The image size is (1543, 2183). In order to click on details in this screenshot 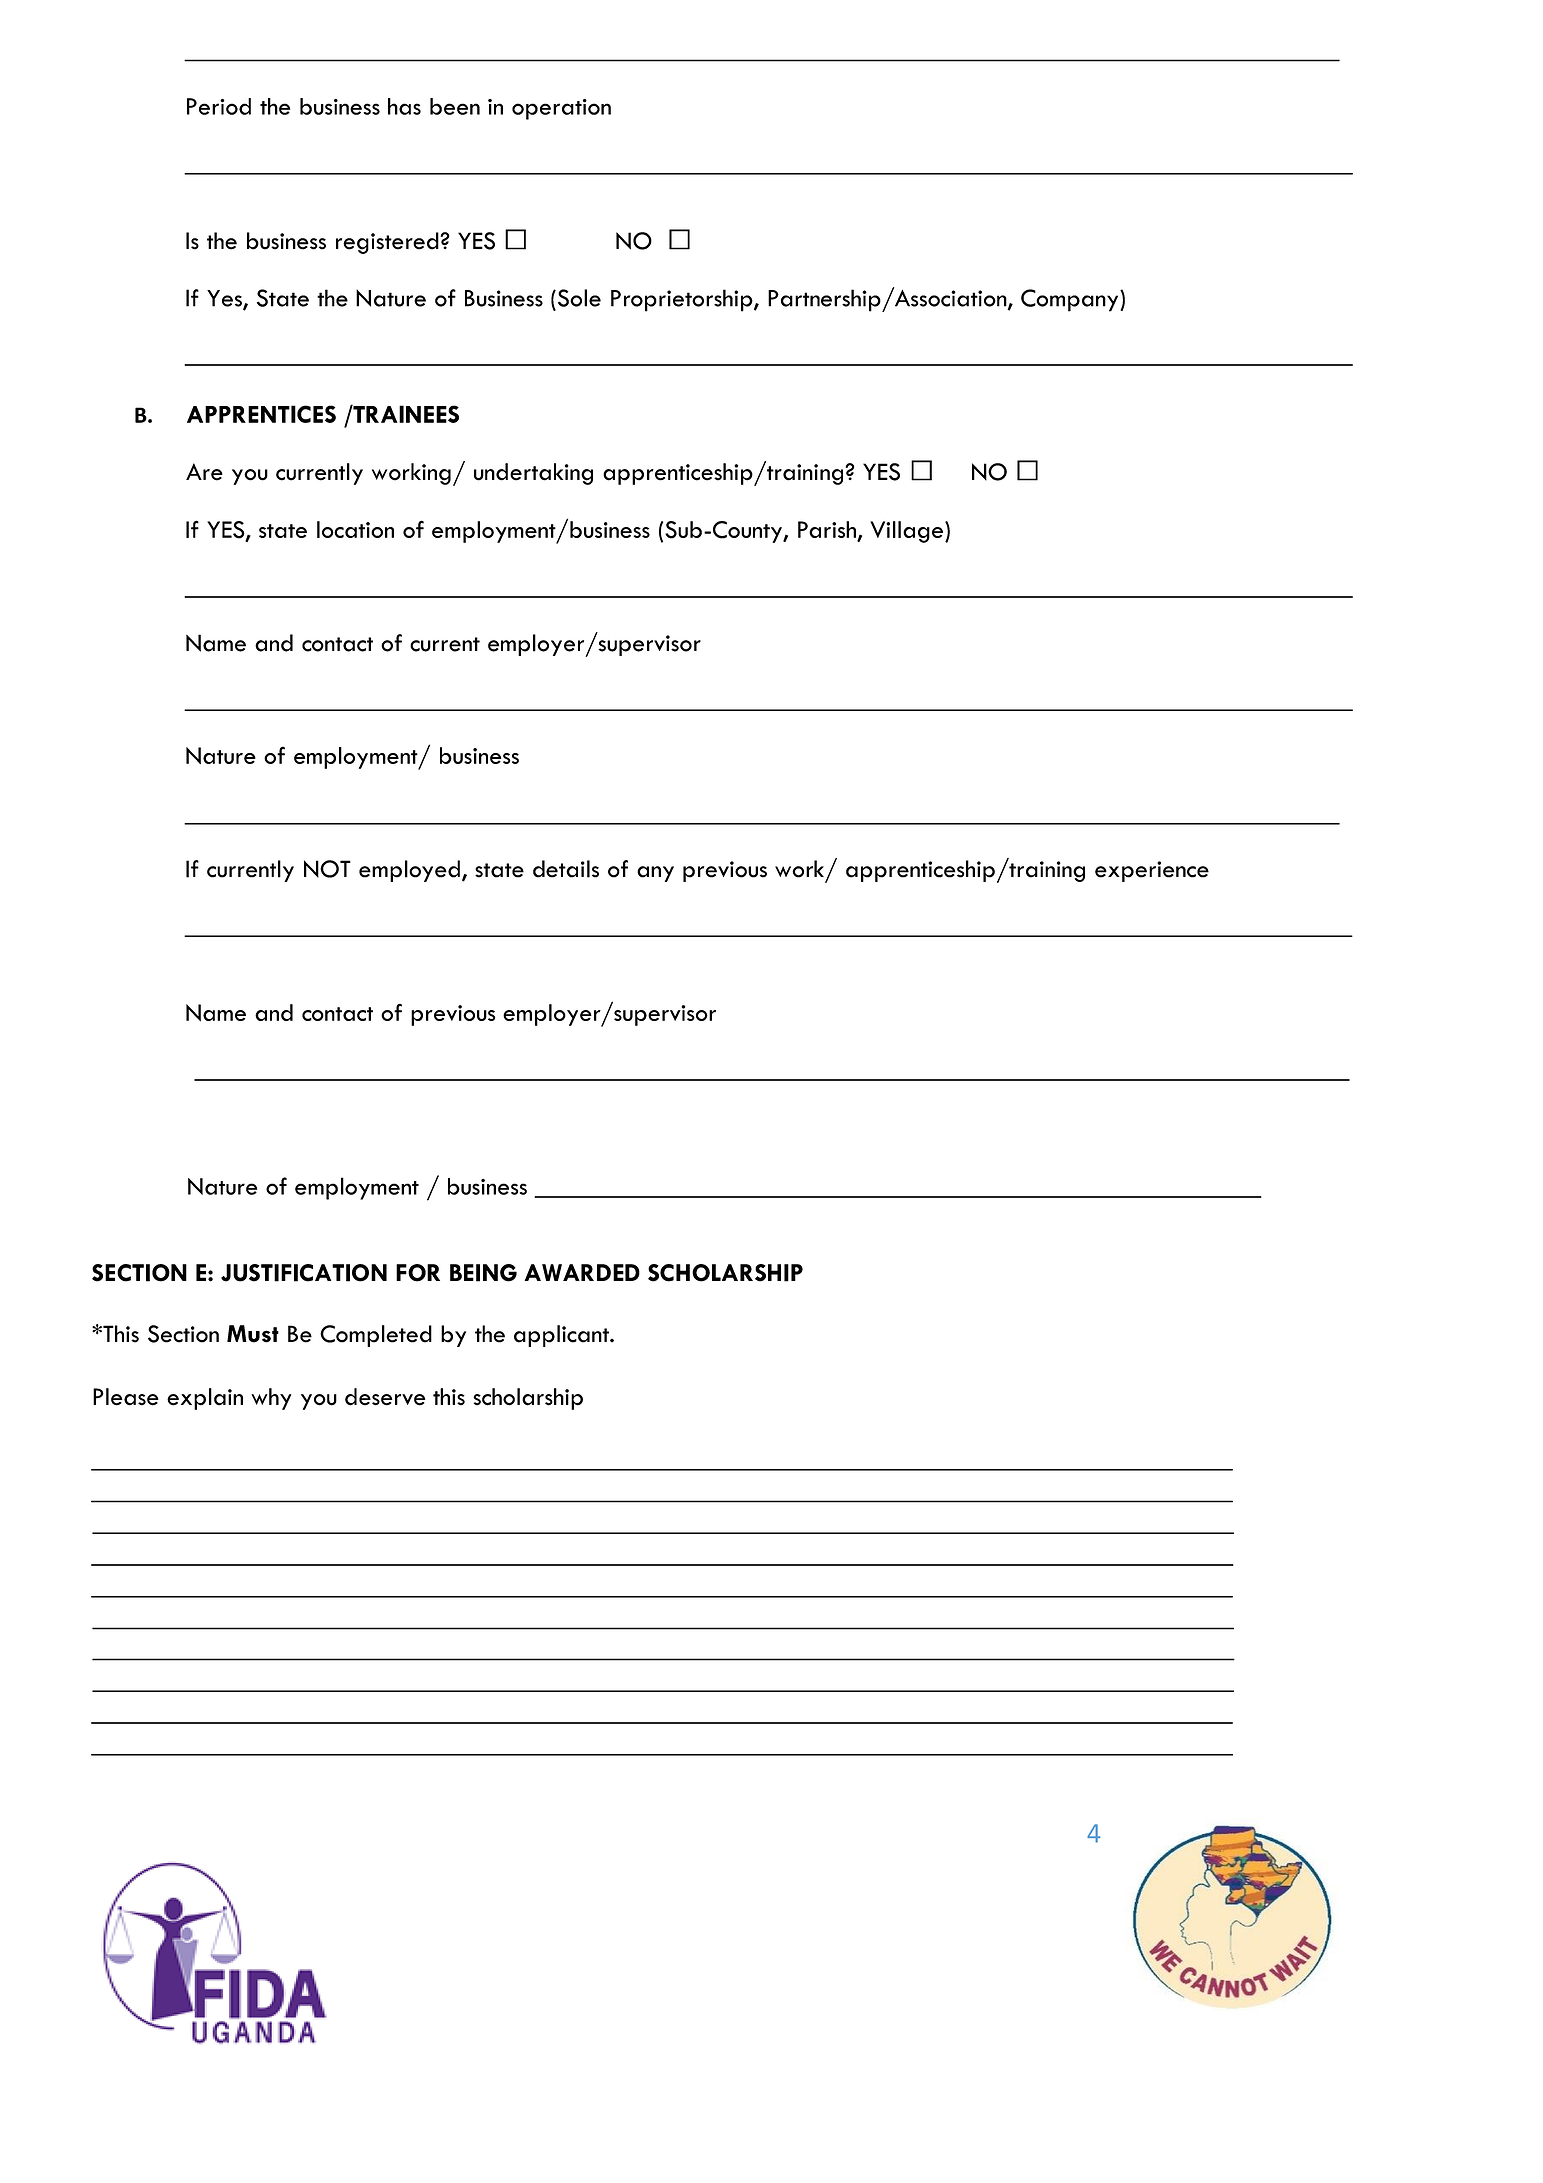, I will do `click(566, 869)`.
